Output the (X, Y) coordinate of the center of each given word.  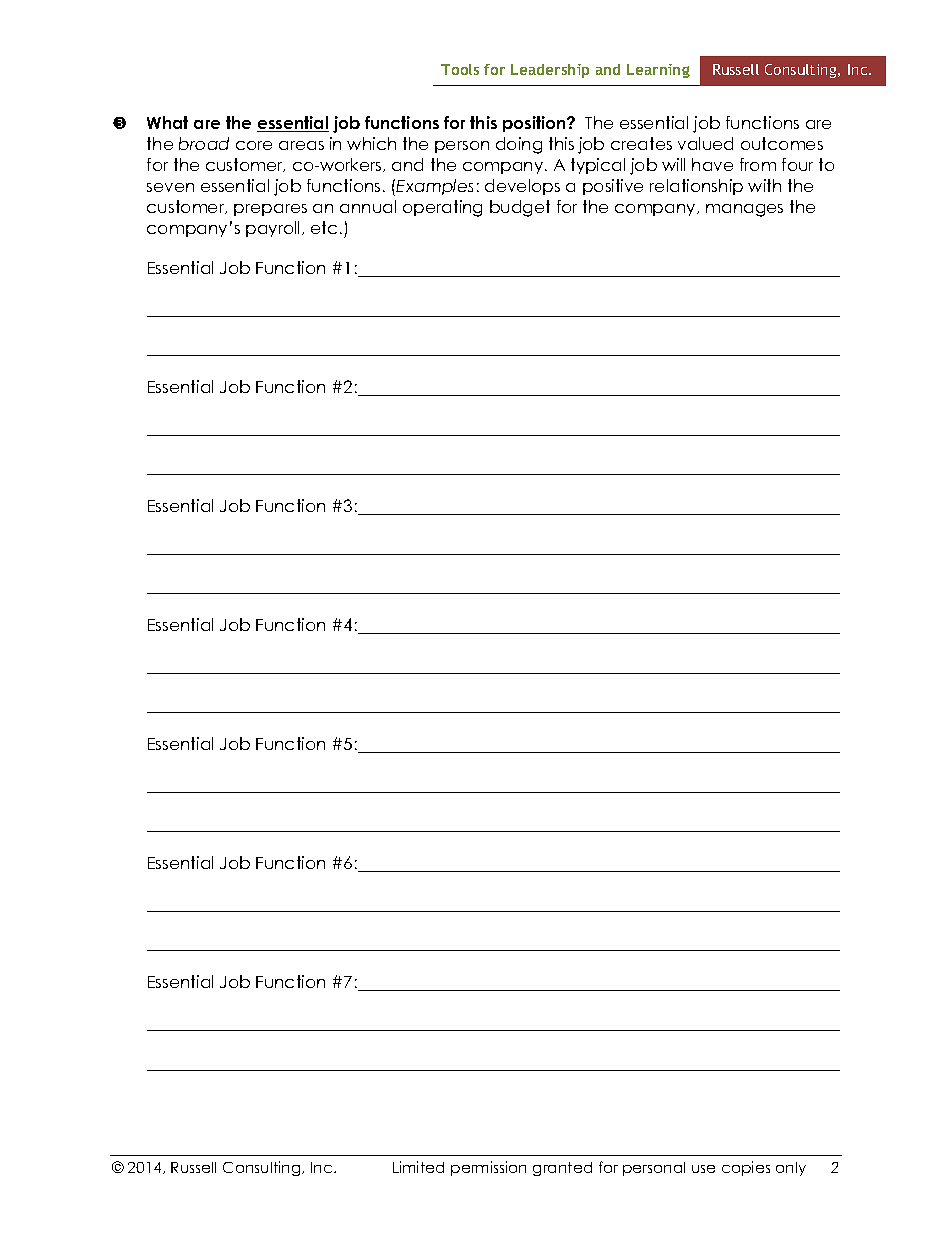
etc (324, 227)
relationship (696, 187)
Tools (460, 69)
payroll (272, 229)
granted (562, 1169)
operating (442, 208)
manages (744, 210)
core (254, 145)
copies (746, 1168)
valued (705, 143)
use (703, 1169)
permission (488, 1168)
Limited (418, 1167)
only (791, 1169)
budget (520, 208)
